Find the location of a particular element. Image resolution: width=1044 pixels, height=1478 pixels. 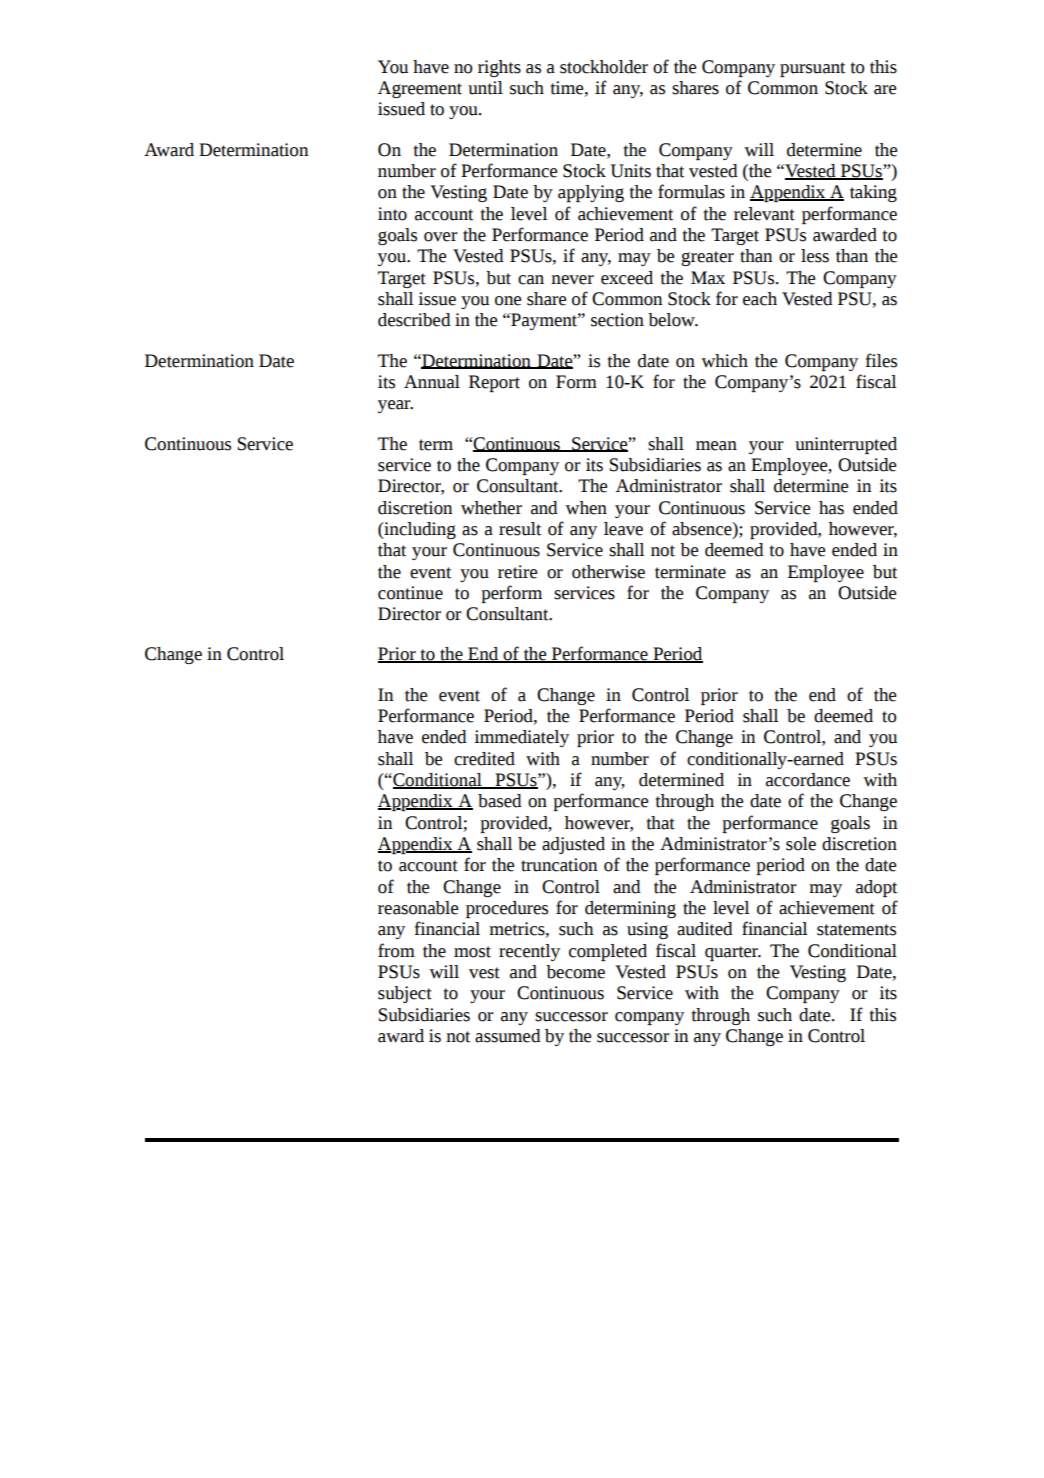

credited is located at coordinates (484, 759).
